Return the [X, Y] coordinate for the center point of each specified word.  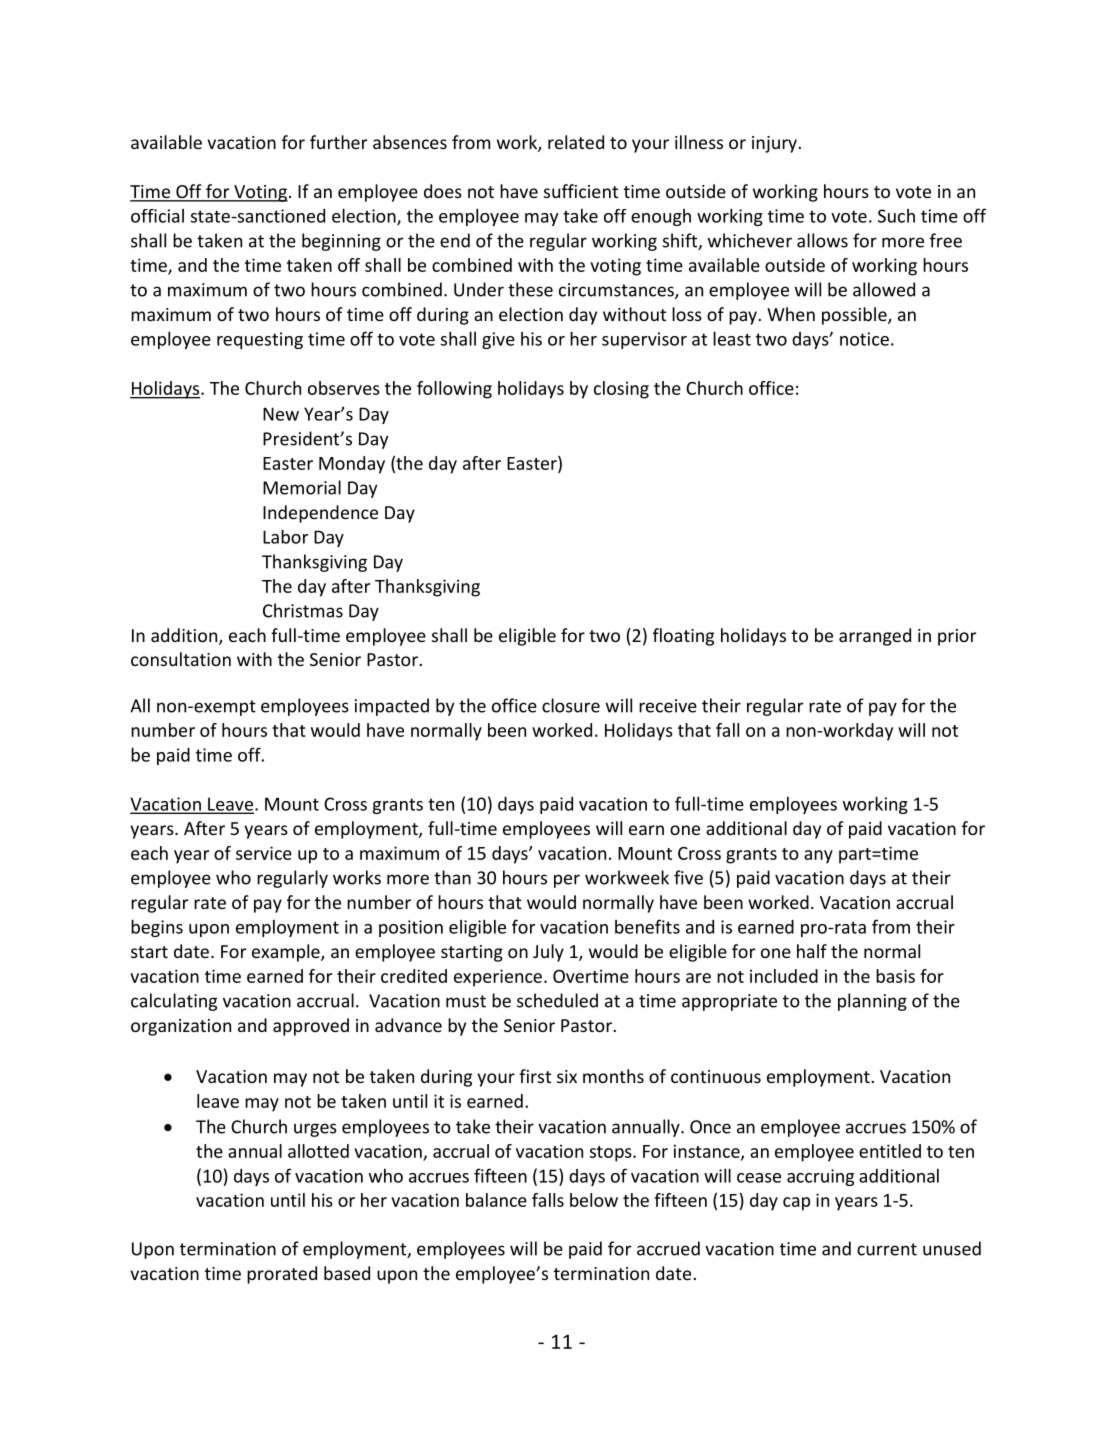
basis [895, 976]
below [594, 1200]
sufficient [581, 191]
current [887, 1249]
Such [896, 216]
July [548, 953]
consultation [181, 659]
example [287, 953]
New [281, 414]
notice [864, 339]
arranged [875, 637]
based [347, 1273]
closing [621, 390]
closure [571, 705]
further [338, 142]
